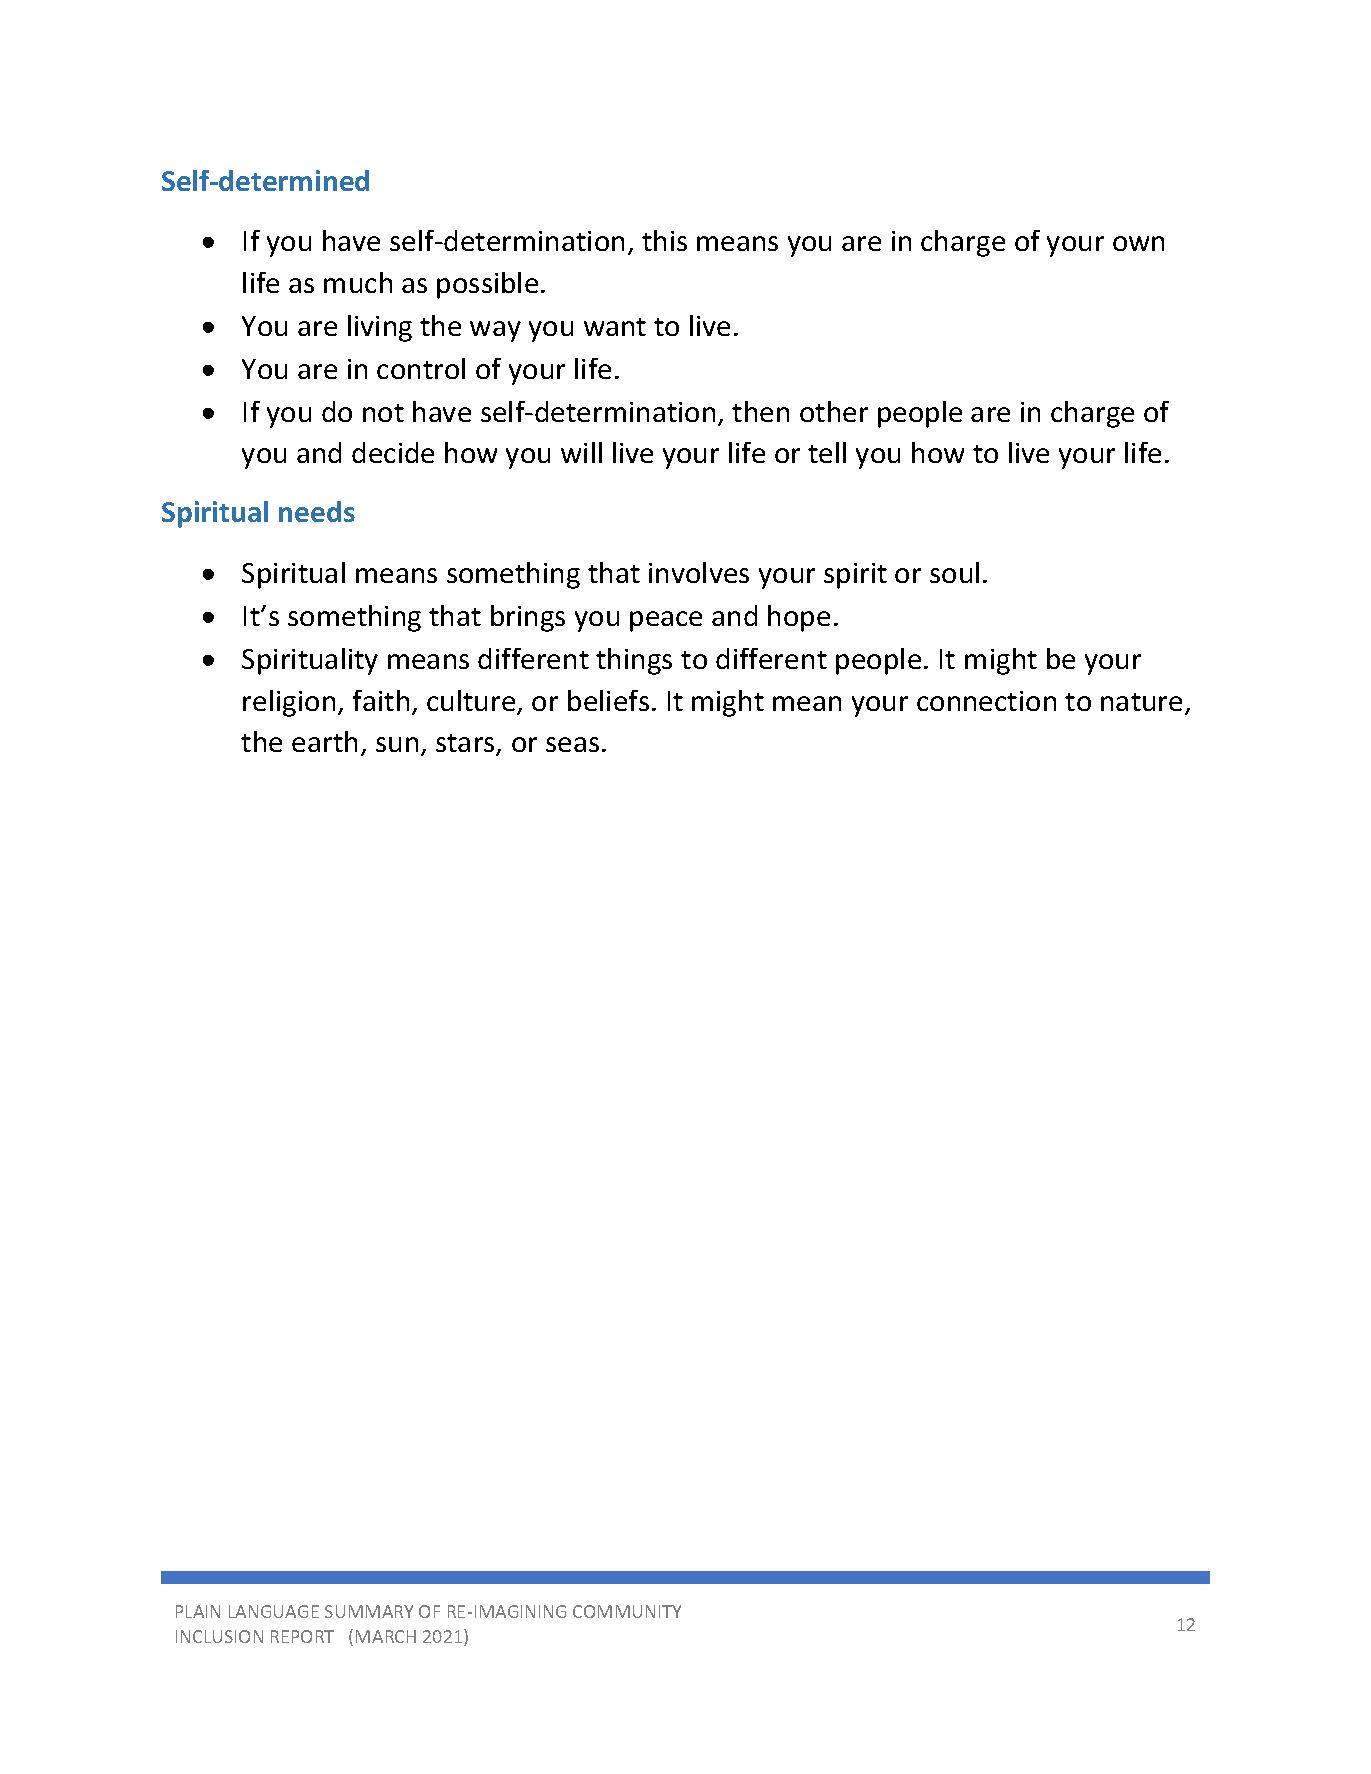  I want to click on LANGUAGE, so click(274, 1611).
